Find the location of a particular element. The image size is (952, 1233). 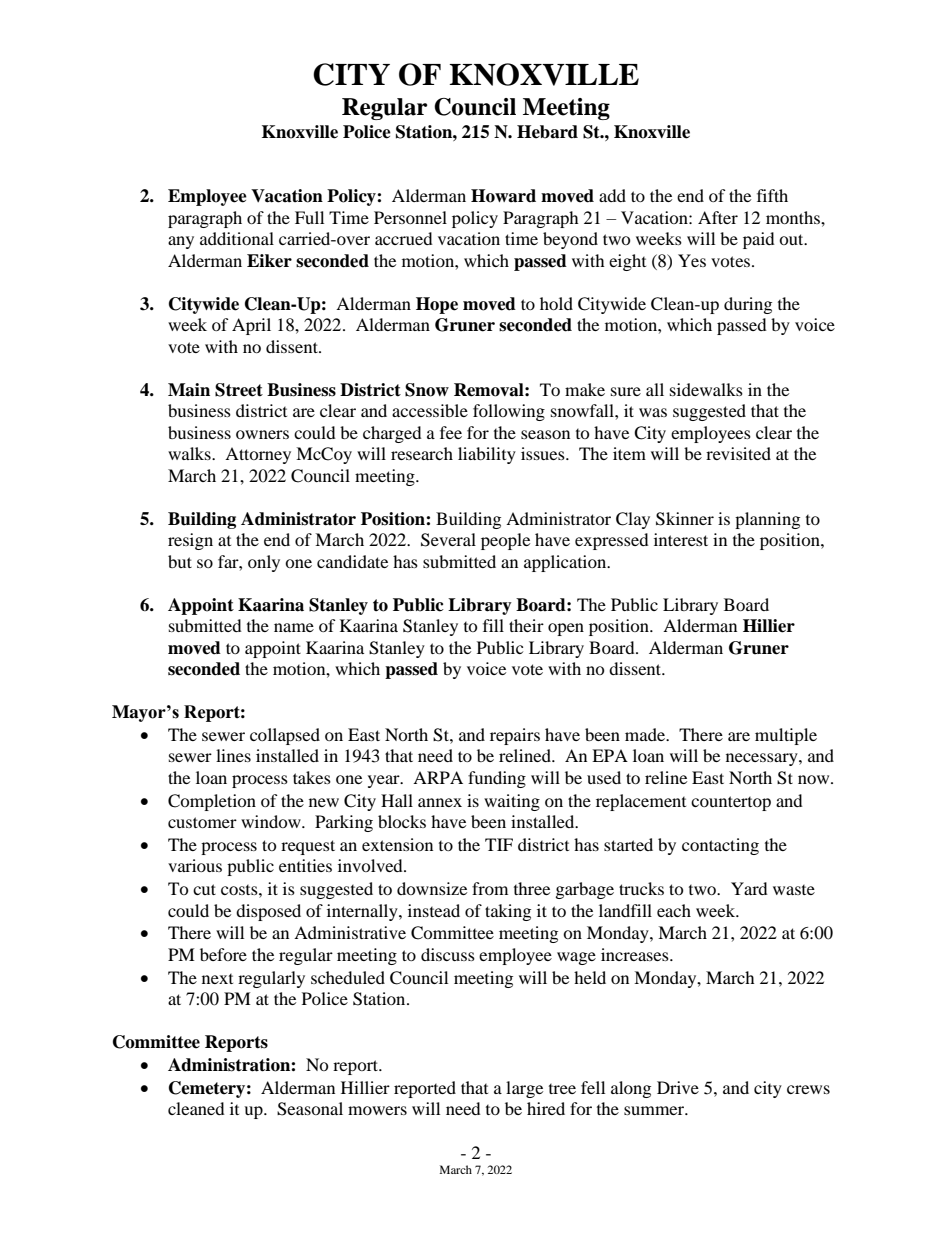

fifth is located at coordinates (772, 195).
